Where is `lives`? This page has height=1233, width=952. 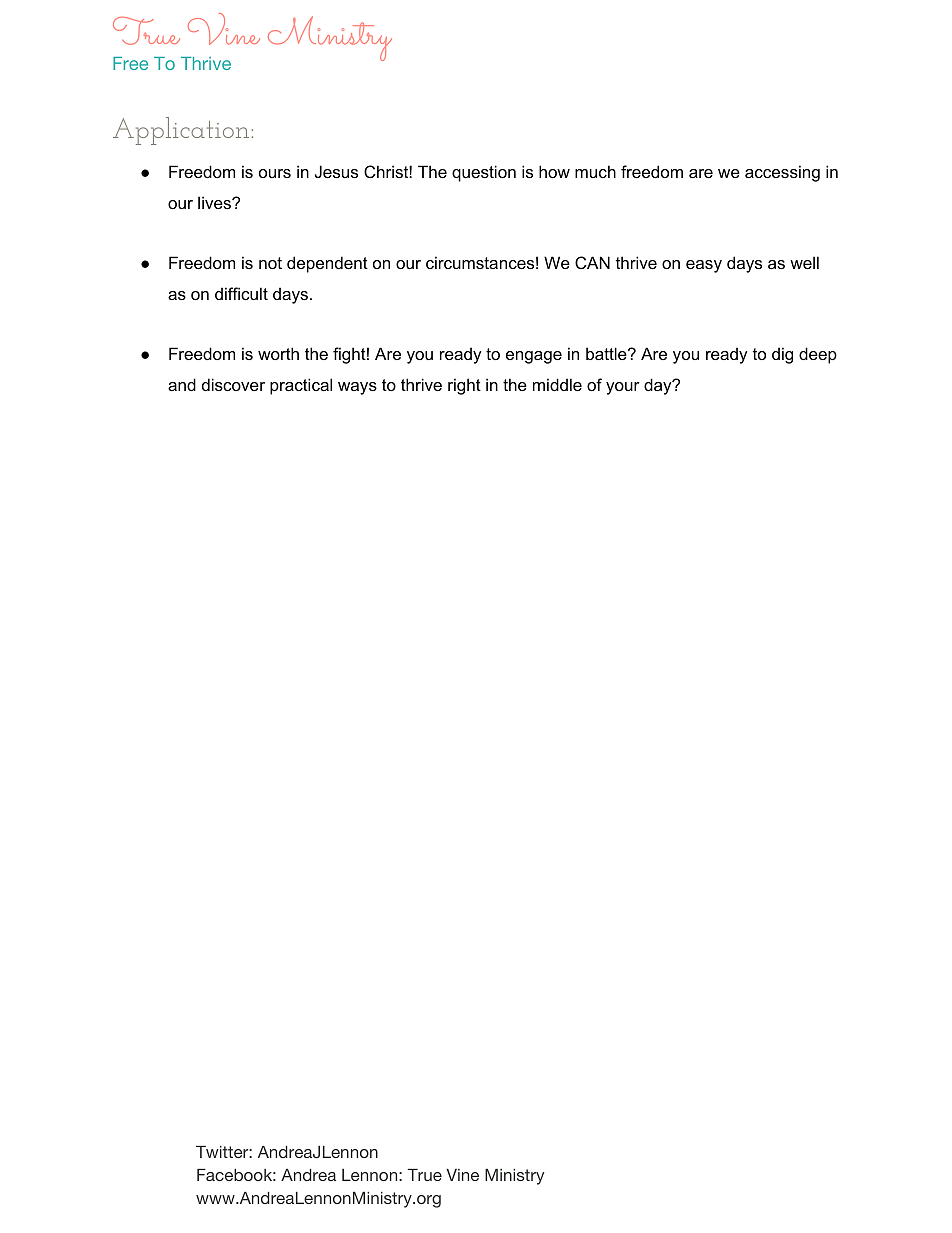
lives is located at coordinates (215, 202).
